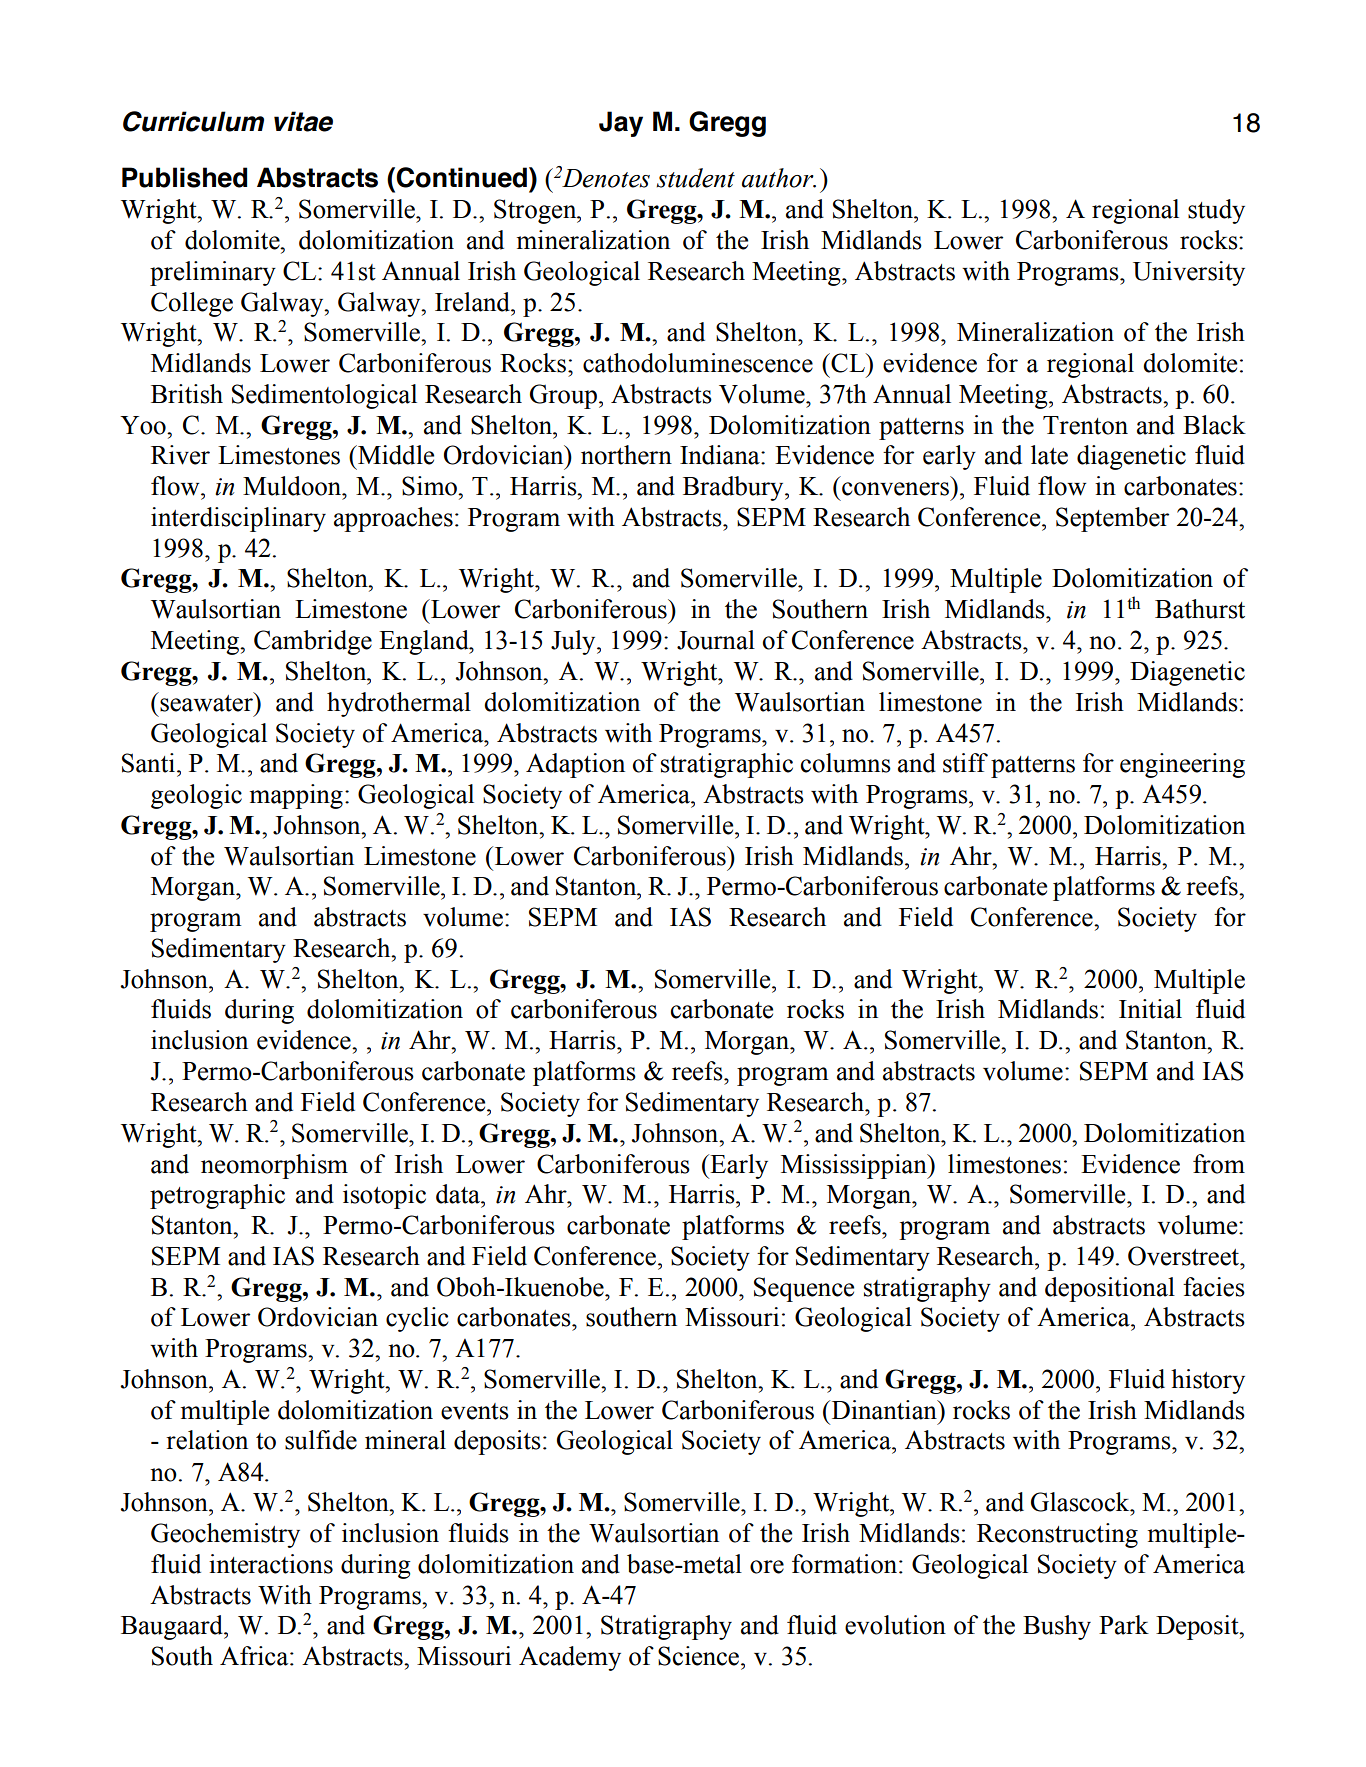  What do you see at coordinates (721, 455) in the screenshot?
I see `Indiana` at bounding box center [721, 455].
